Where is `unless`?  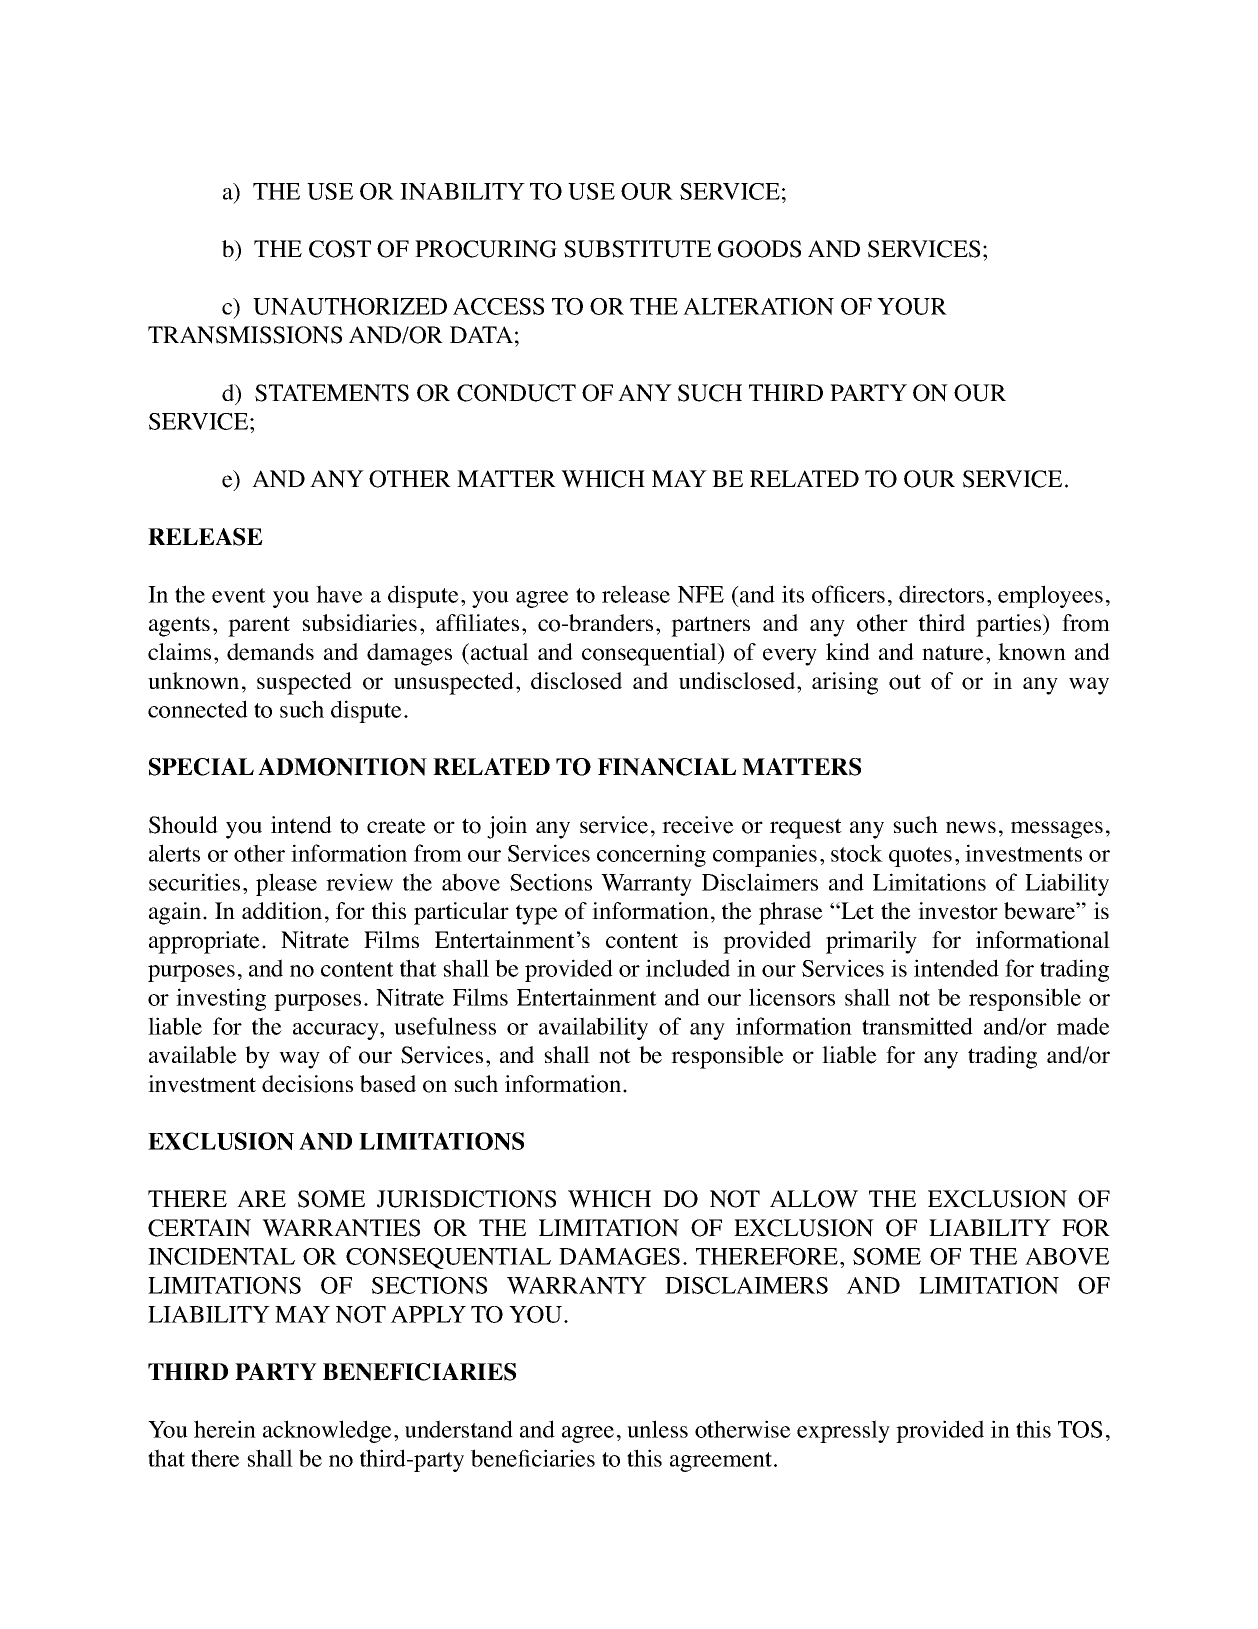
unless is located at coordinates (657, 1429).
